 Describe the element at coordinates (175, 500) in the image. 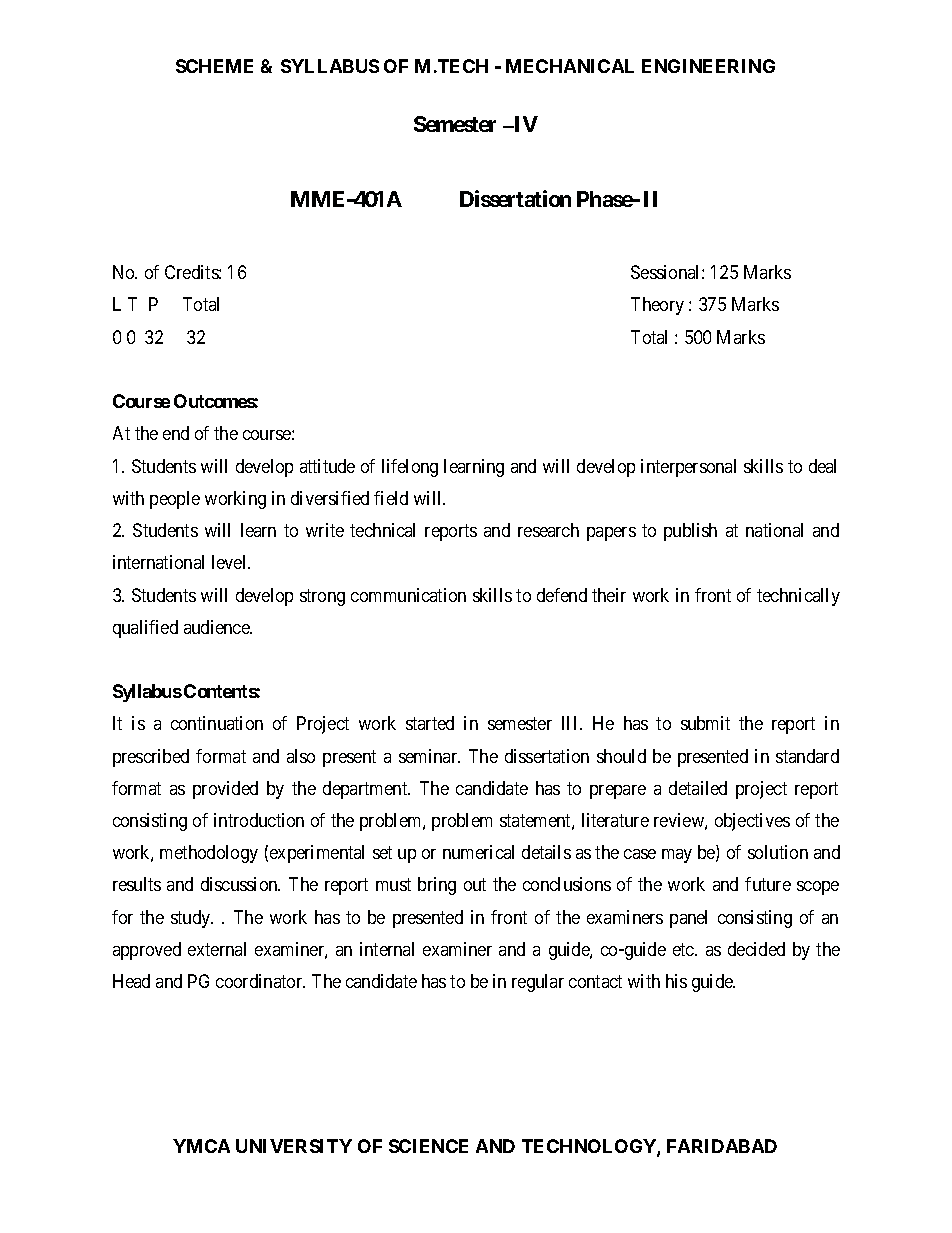

I see `people` at that location.
